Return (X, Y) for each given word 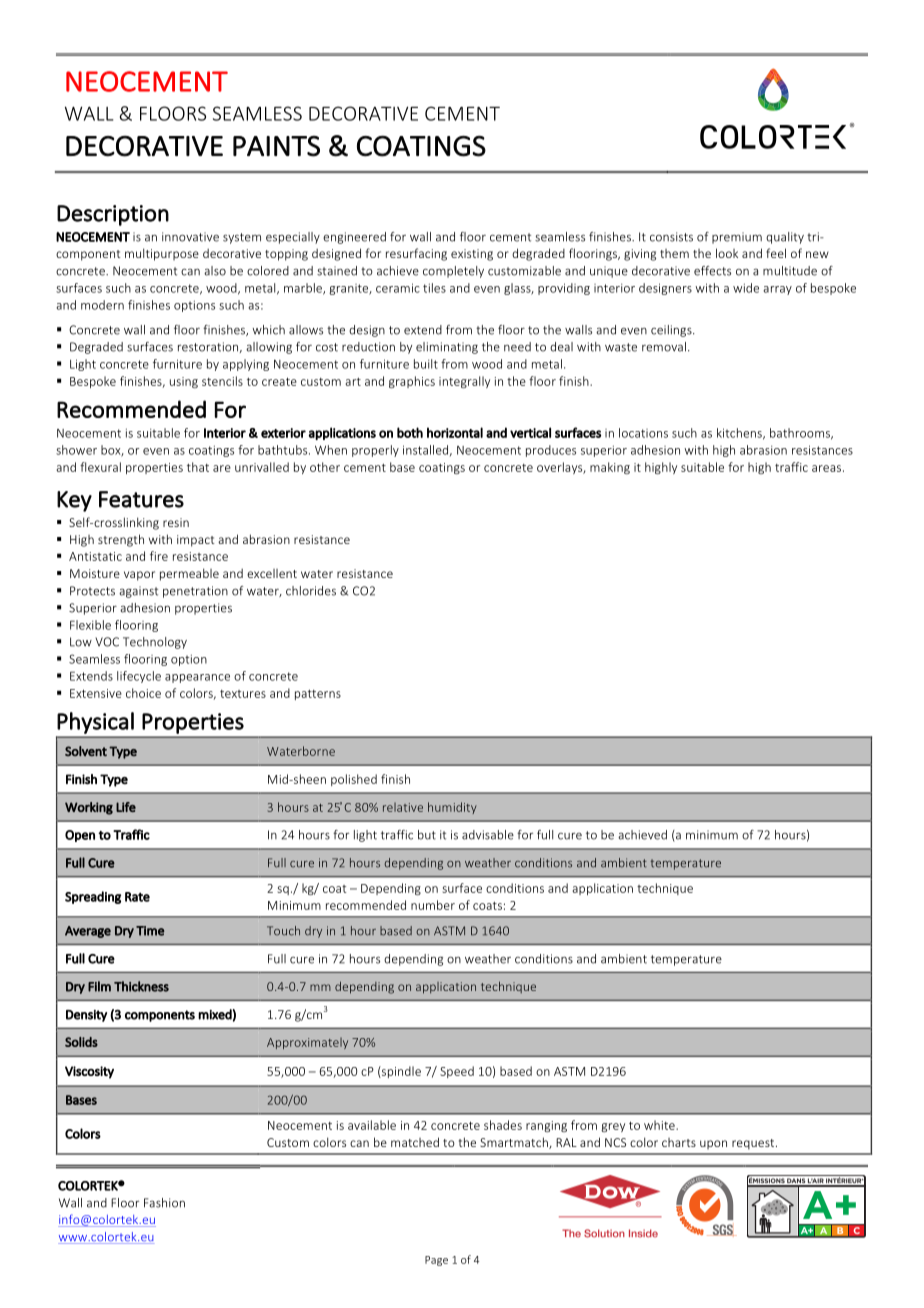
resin (176, 522)
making (610, 468)
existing (472, 255)
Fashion (164, 1203)
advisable (488, 835)
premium (737, 238)
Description (113, 215)
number (433, 905)
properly (375, 451)
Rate (137, 897)
